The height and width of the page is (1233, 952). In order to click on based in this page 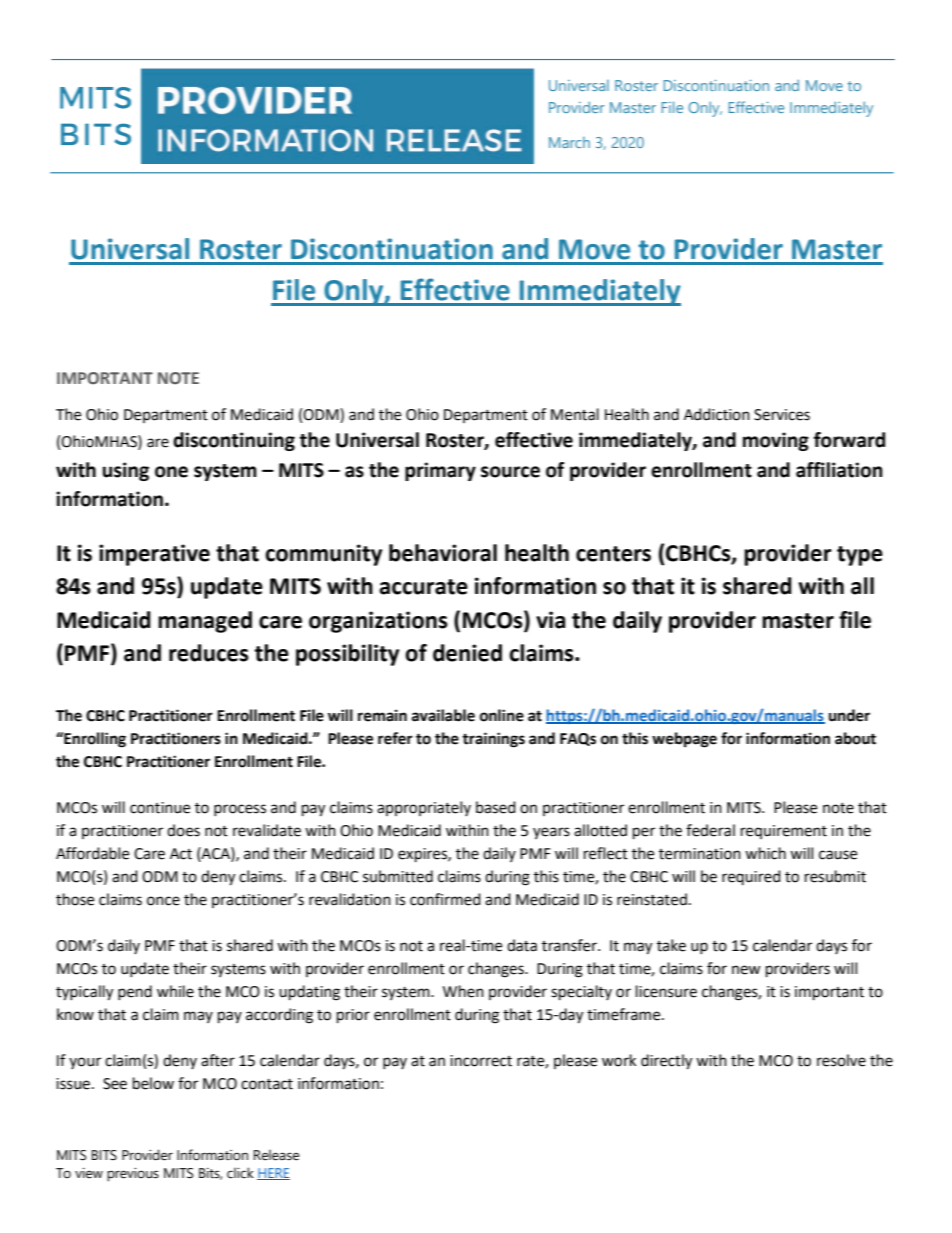, I will do `click(496, 807)`.
